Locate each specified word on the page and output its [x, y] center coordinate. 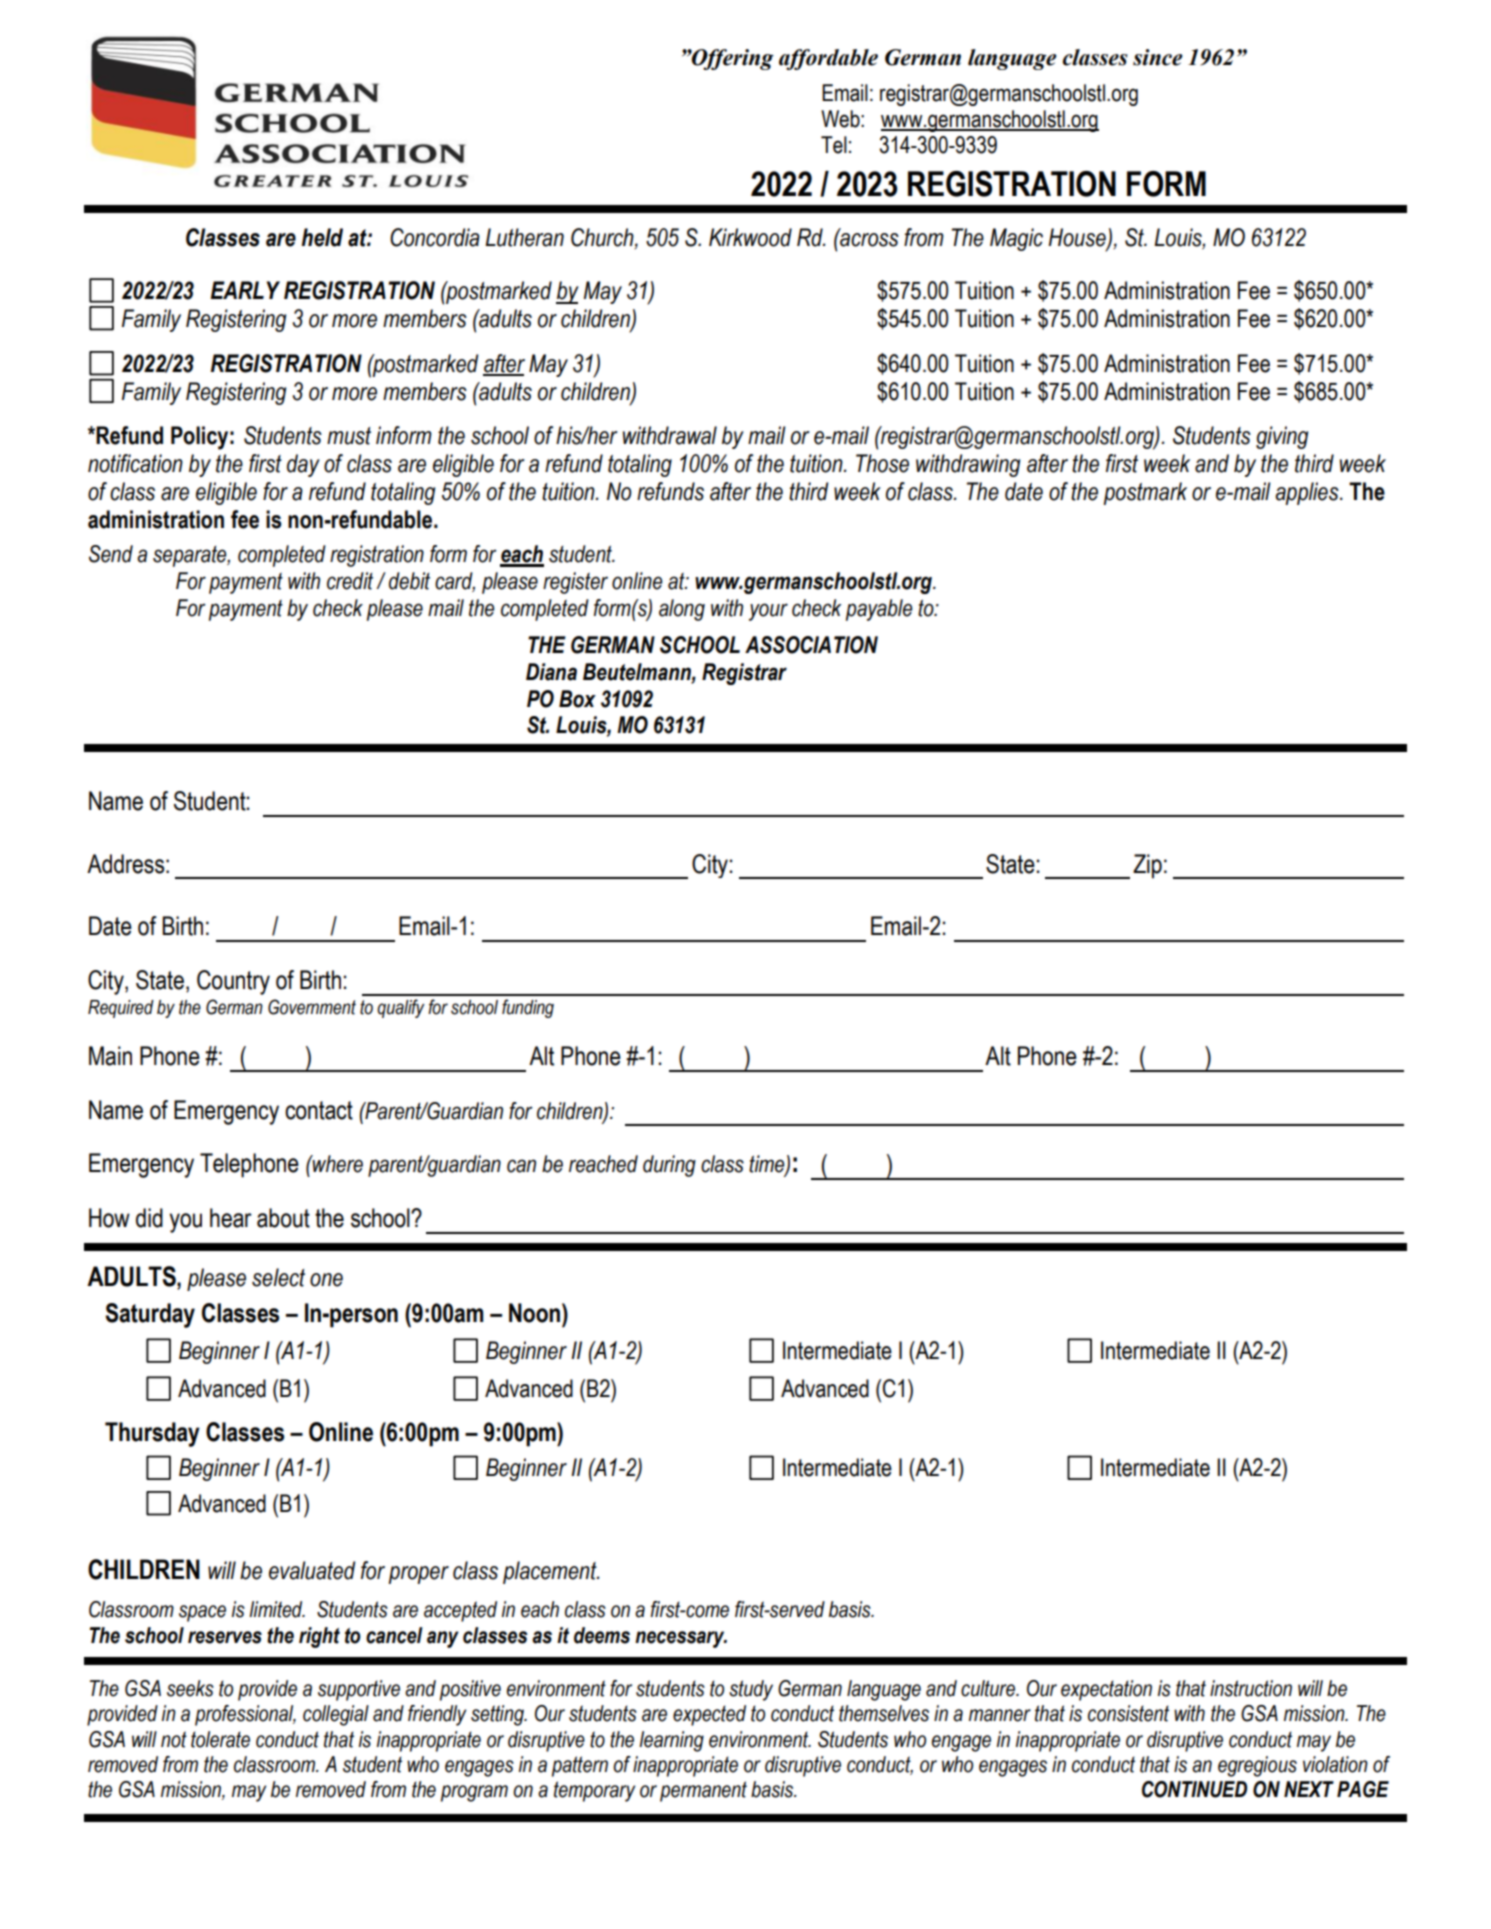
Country [233, 982]
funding [528, 1008]
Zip [1147, 866]
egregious [1257, 1766]
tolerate [220, 1739]
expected [709, 1715]
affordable [828, 59]
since [1158, 57]
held [322, 237]
